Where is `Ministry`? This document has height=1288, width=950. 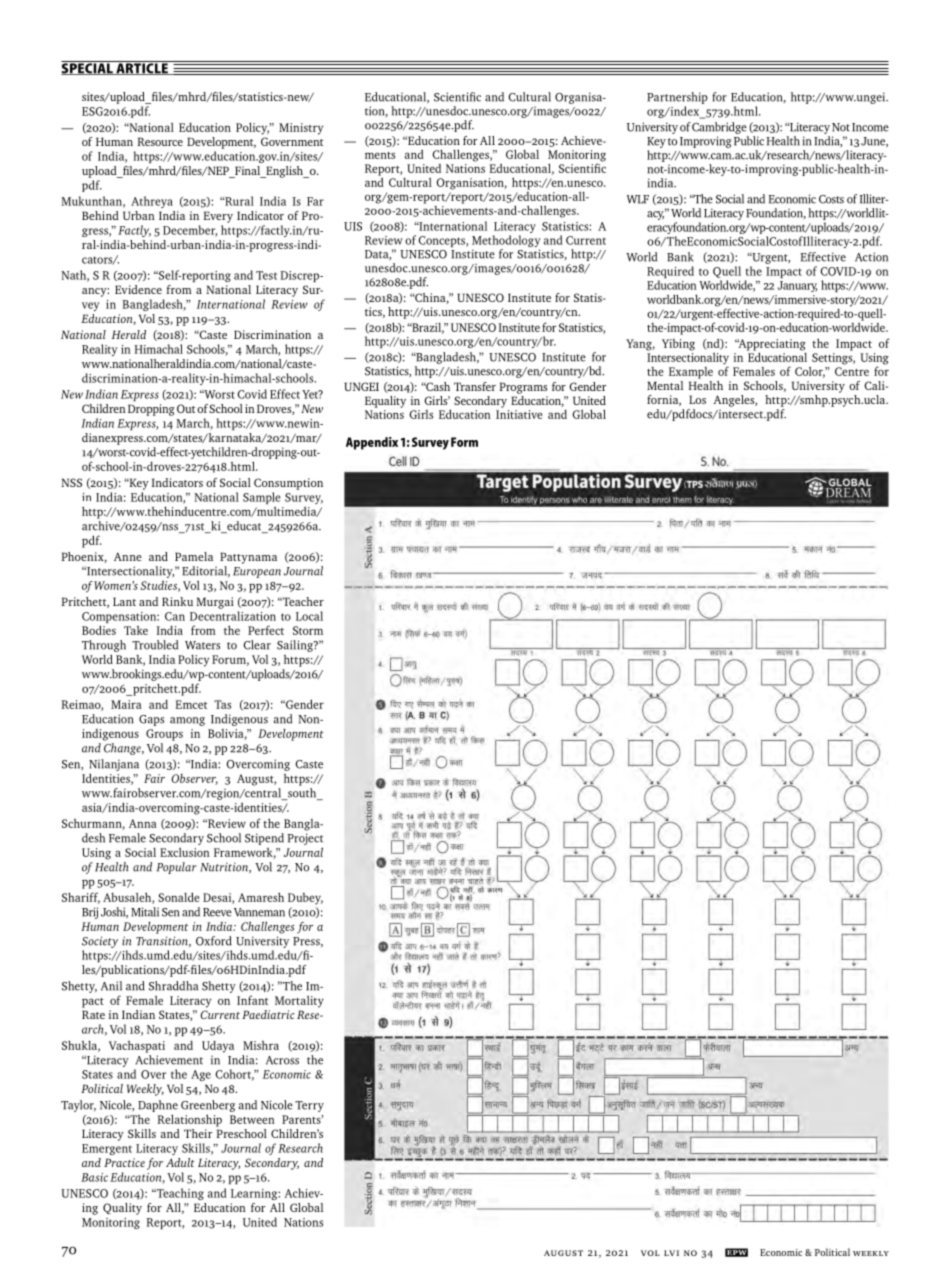 Ministry is located at coordinates (301, 129).
